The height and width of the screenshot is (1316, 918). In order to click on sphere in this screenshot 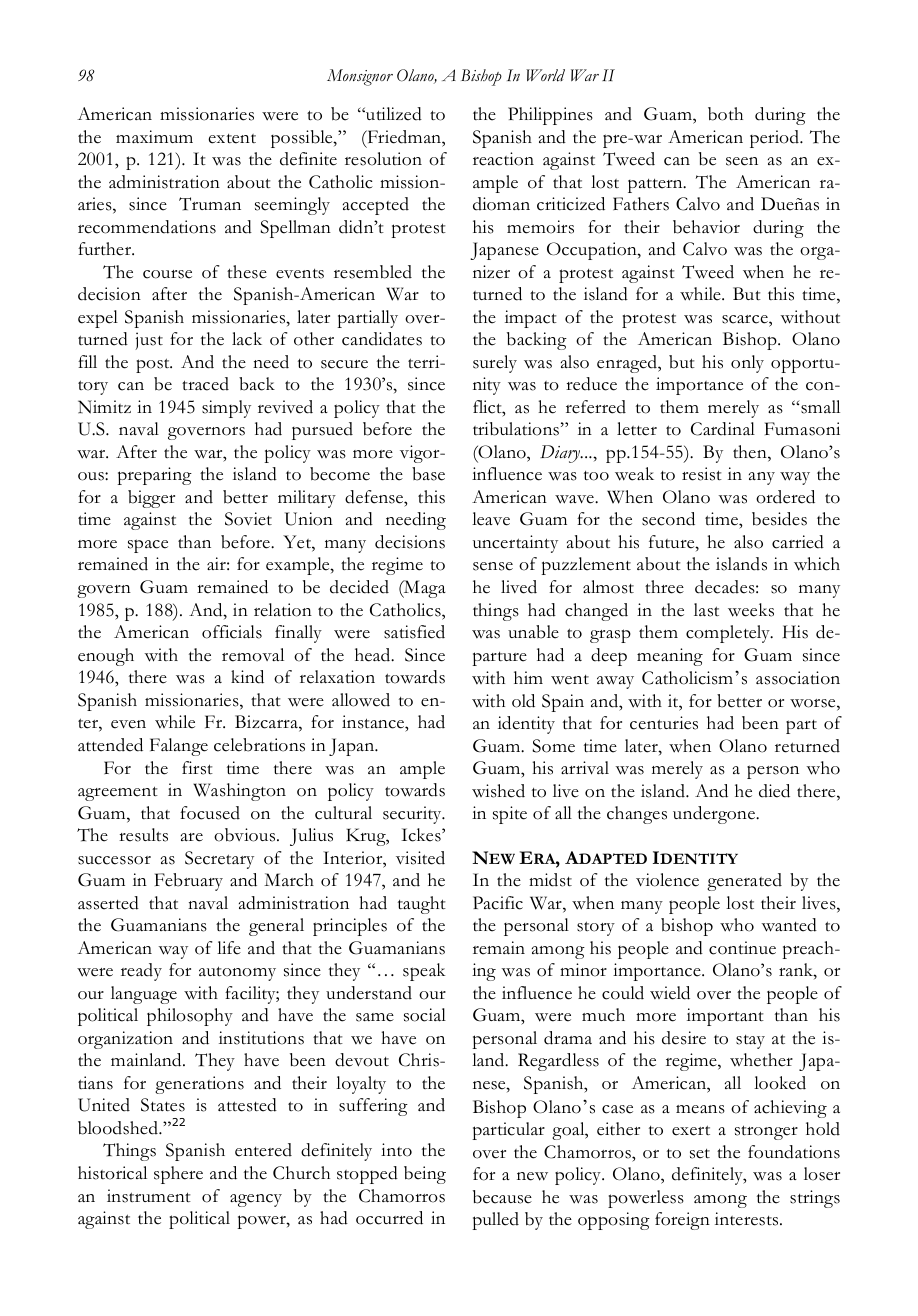, I will do `click(178, 1175)`.
